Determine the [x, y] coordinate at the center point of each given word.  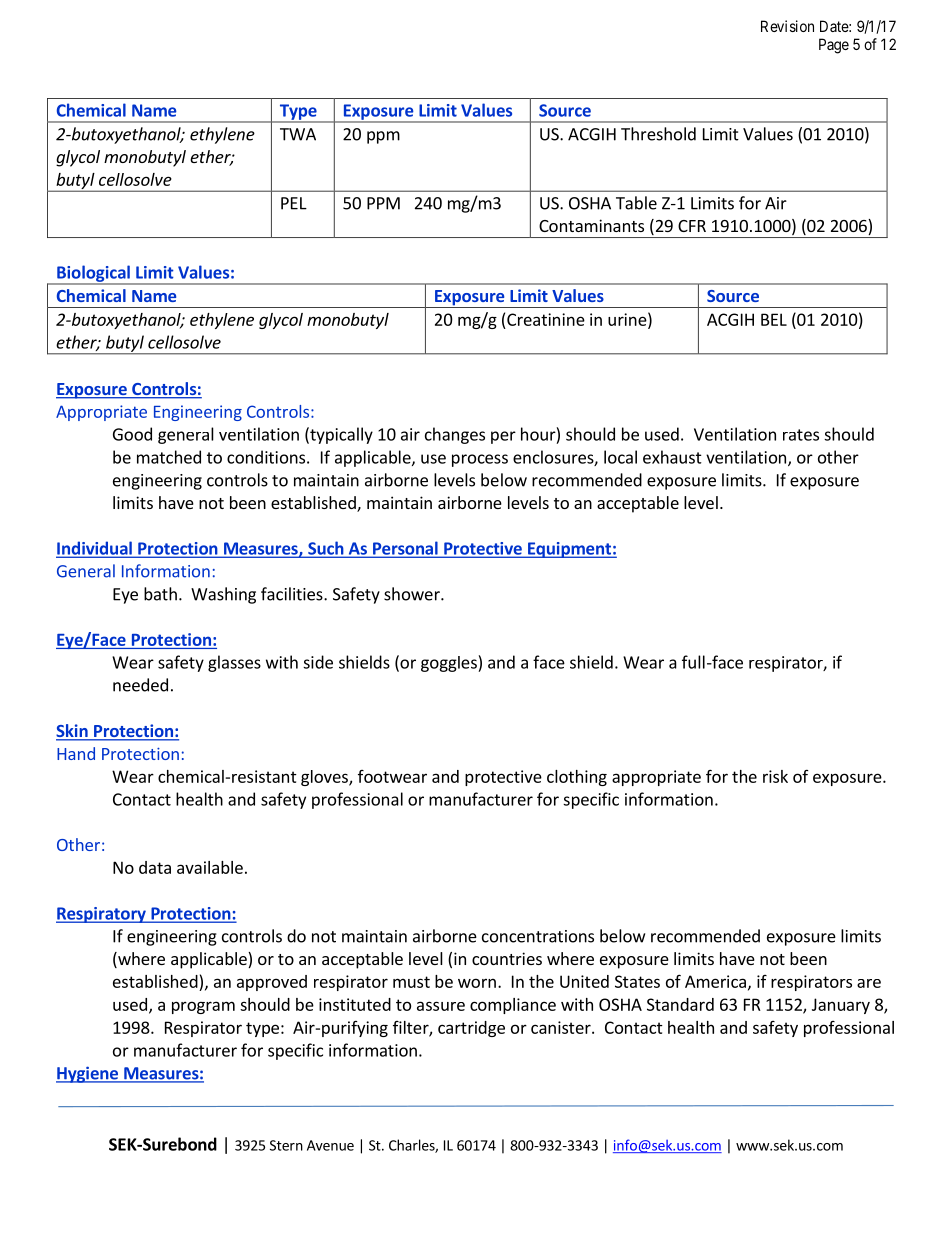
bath [160, 594]
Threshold [658, 134]
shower [413, 594]
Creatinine [546, 319]
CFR [692, 226]
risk [775, 776]
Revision [787, 26]
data [155, 867]
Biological [93, 274]
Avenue [330, 1145]
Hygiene [88, 1074]
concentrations [538, 936]
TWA [298, 134]
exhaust [672, 457]
